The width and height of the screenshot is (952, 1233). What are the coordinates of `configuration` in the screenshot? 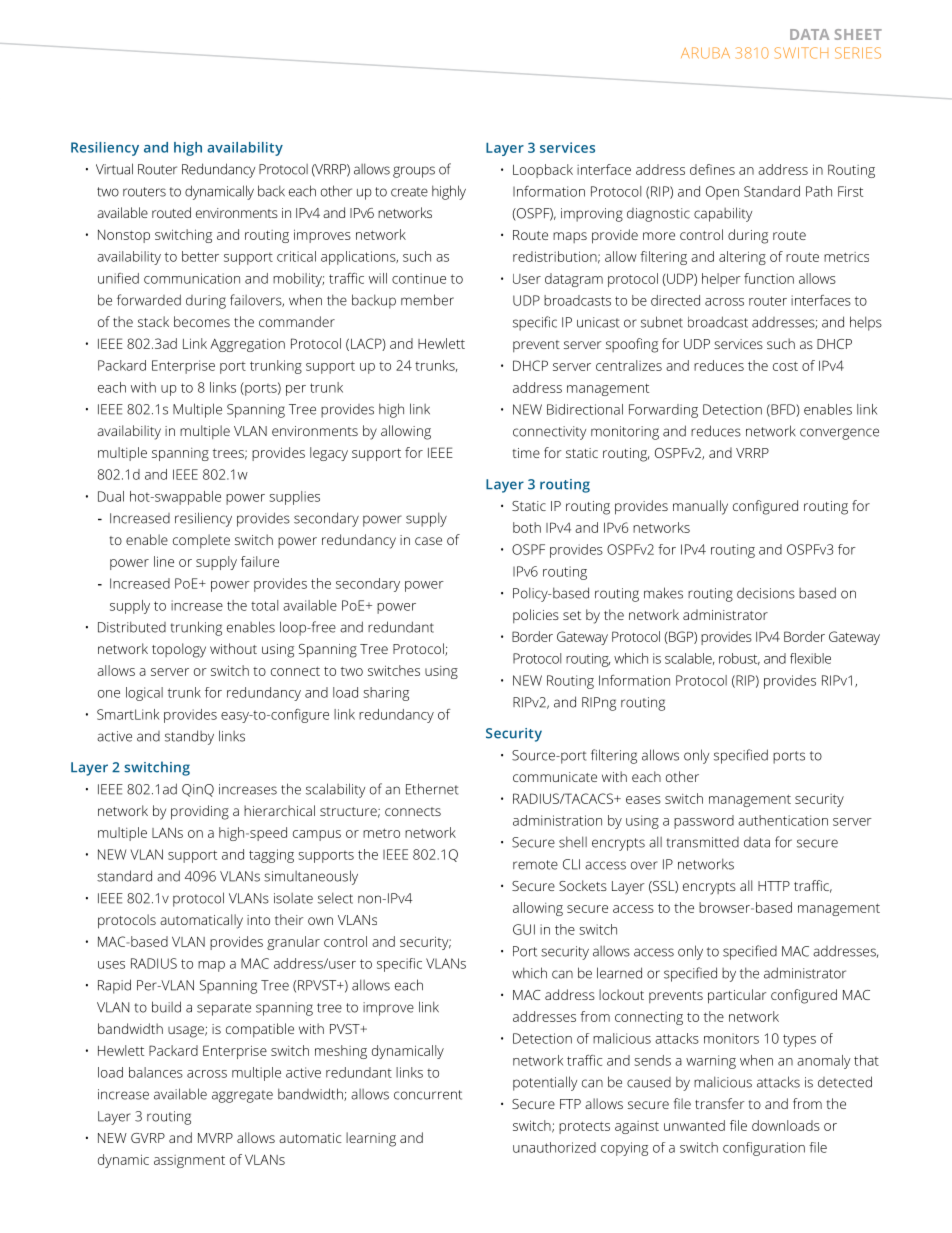 It's located at (764, 1149).
